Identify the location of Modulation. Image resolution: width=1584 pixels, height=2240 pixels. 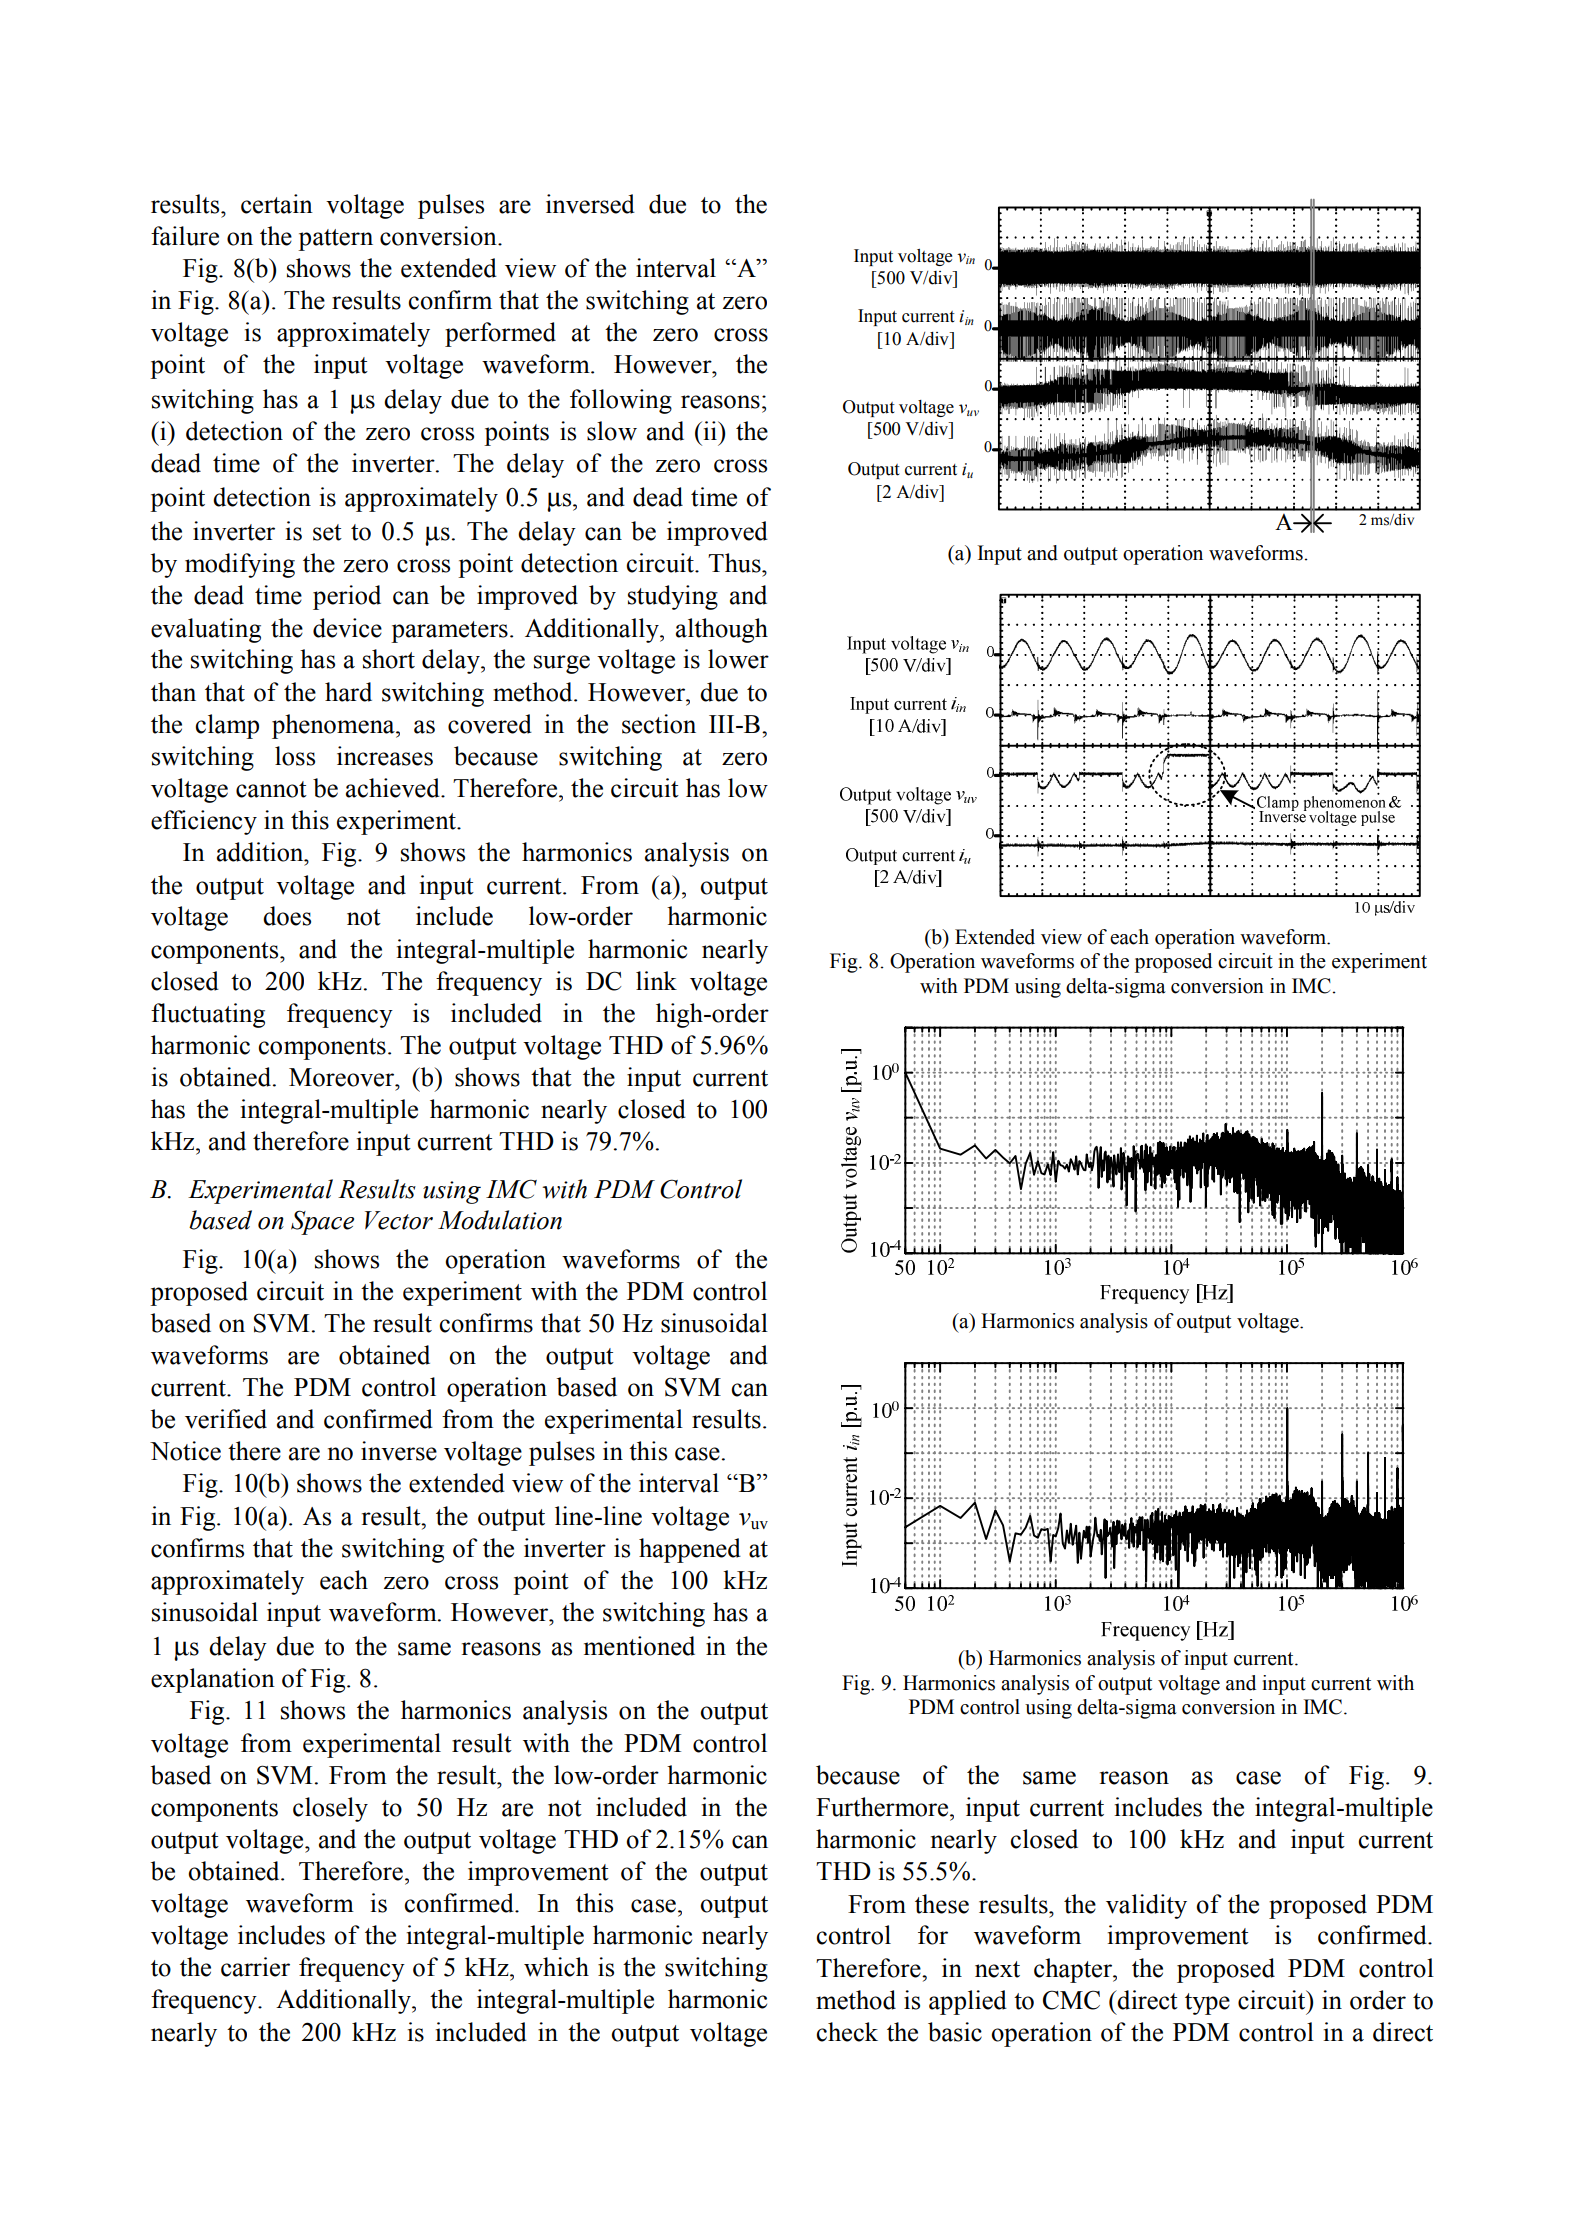
(500, 1220).
